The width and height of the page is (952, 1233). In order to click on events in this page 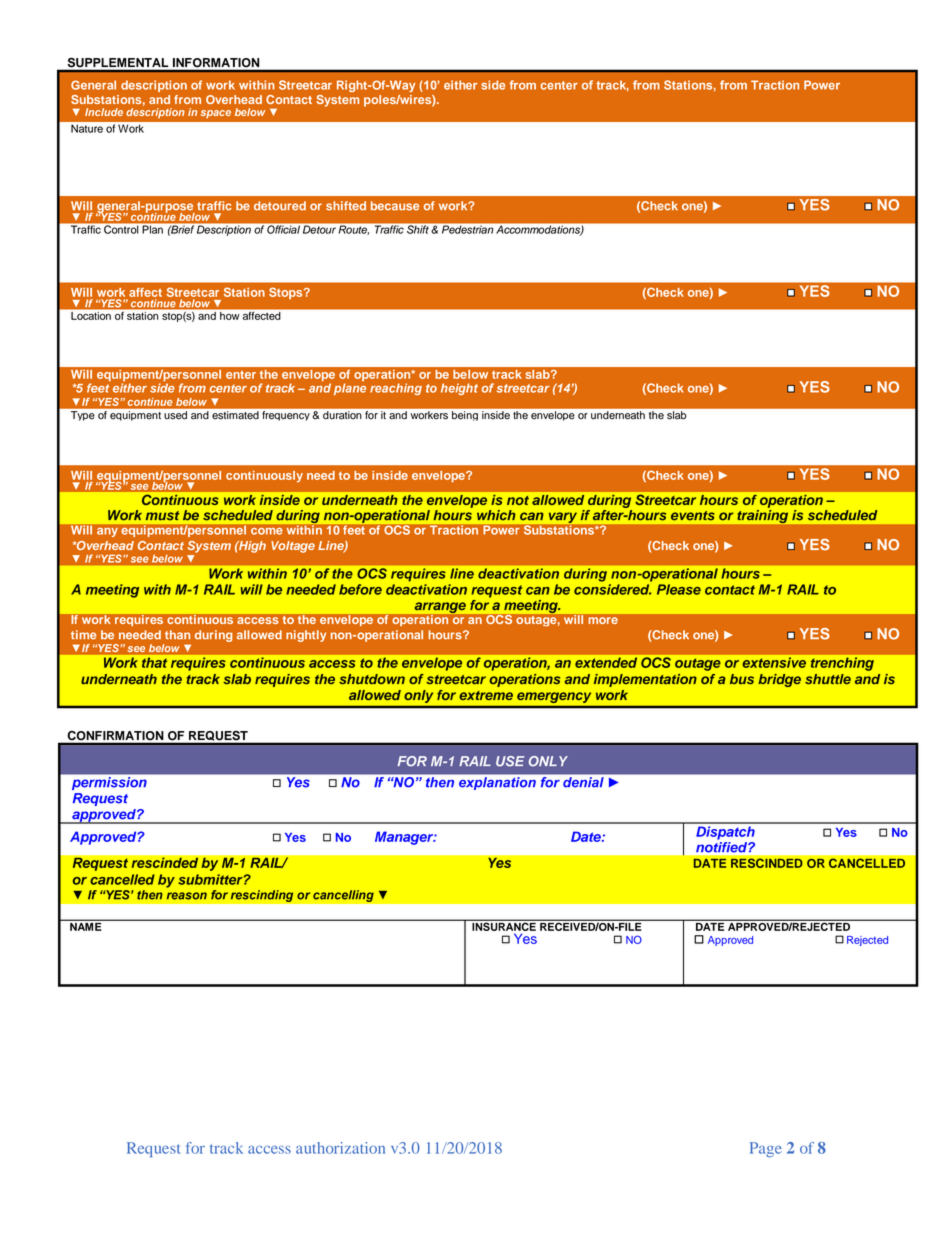, I will do `click(693, 516)`.
